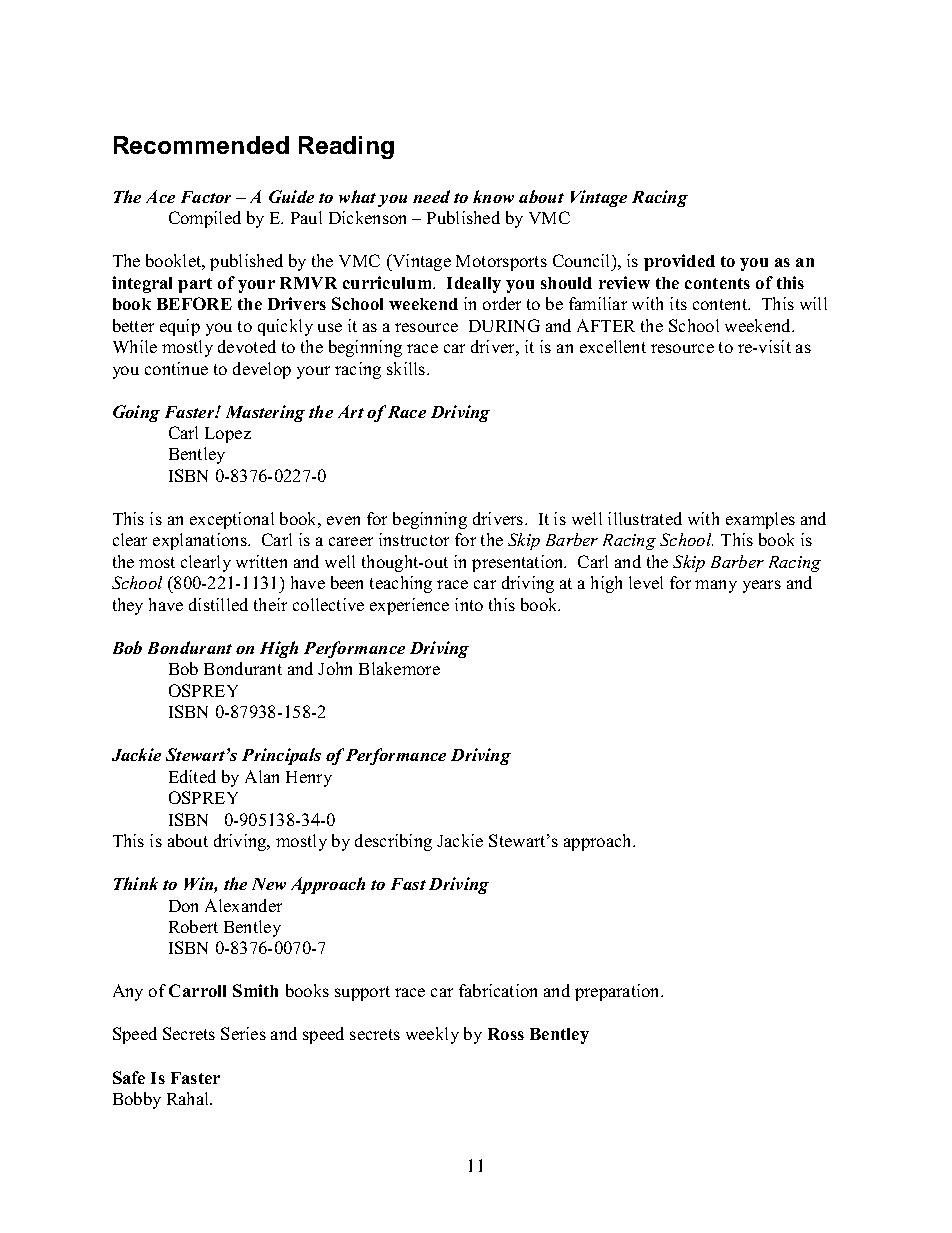 Image resolution: width=952 pixels, height=1233 pixels. I want to click on Factor, so click(206, 197).
